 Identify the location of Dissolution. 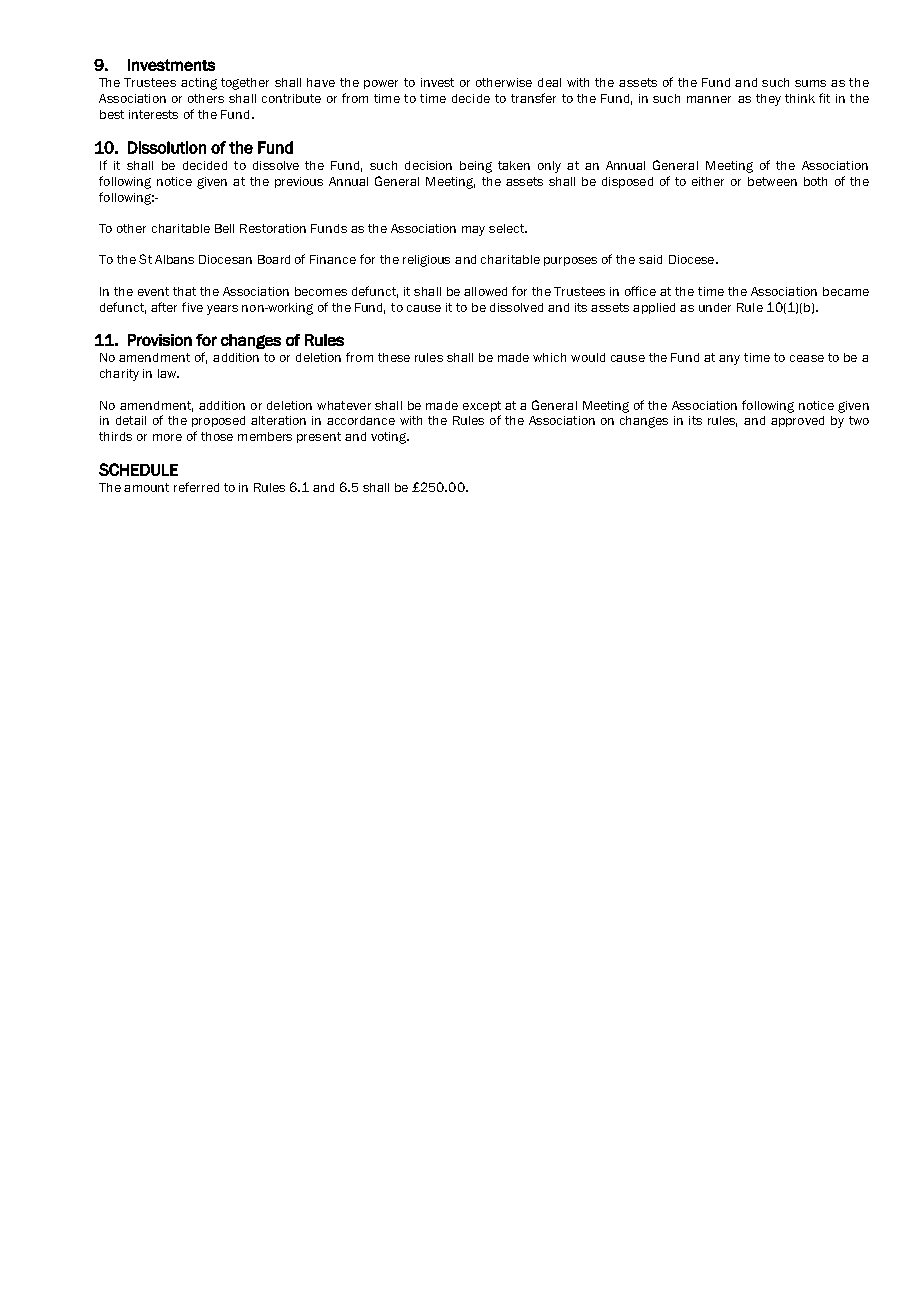
(167, 147).
